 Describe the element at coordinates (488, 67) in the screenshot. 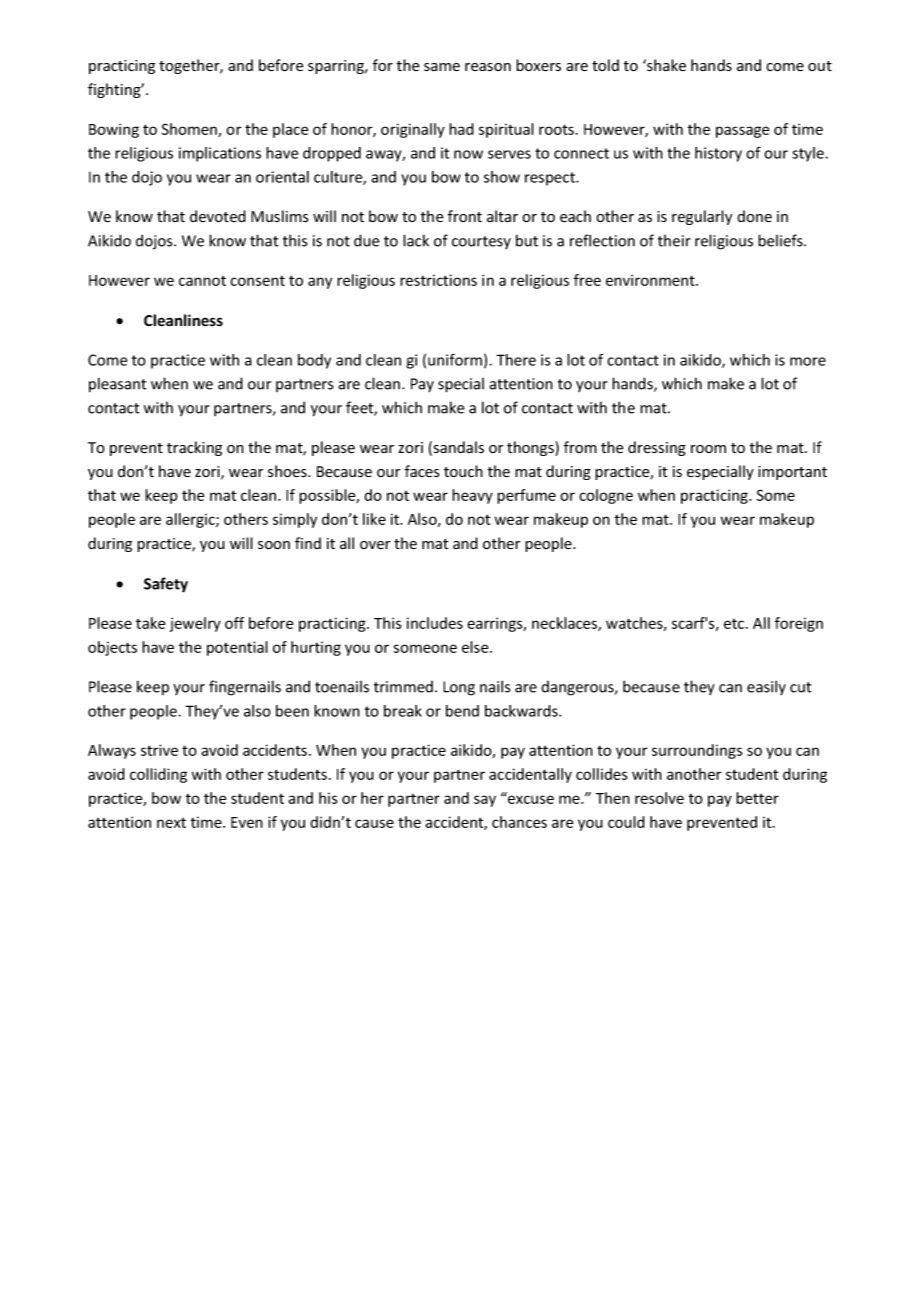

I see `reason` at that location.
